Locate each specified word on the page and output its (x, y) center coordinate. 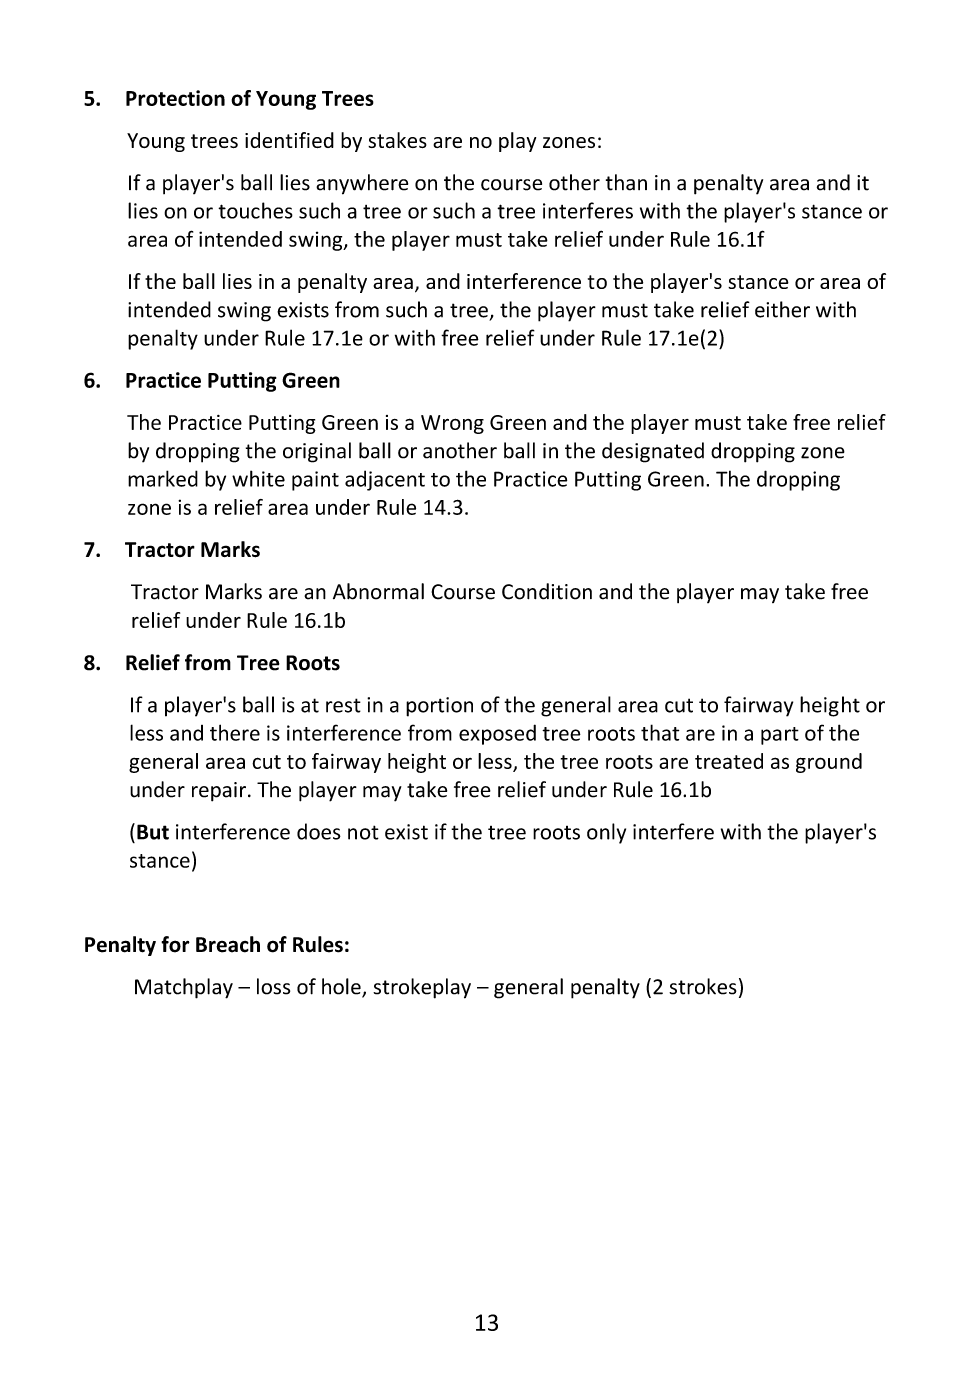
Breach (228, 944)
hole (342, 987)
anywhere (362, 184)
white (258, 478)
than (626, 182)
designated (653, 452)
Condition (547, 591)
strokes (703, 986)
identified (289, 140)
